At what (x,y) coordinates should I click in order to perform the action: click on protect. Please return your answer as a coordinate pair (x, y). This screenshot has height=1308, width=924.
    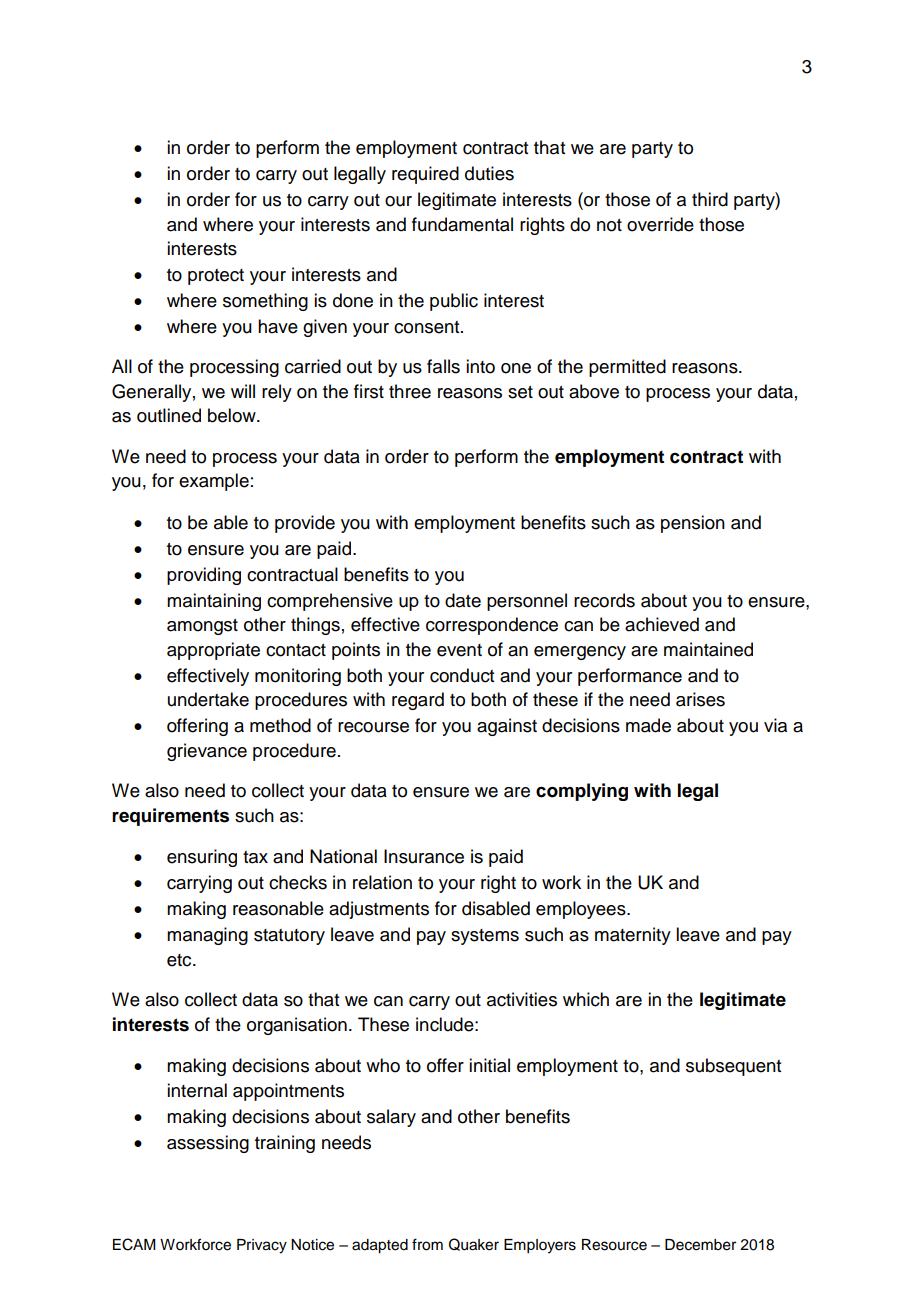
    Looking at the image, I should click on (216, 277).
